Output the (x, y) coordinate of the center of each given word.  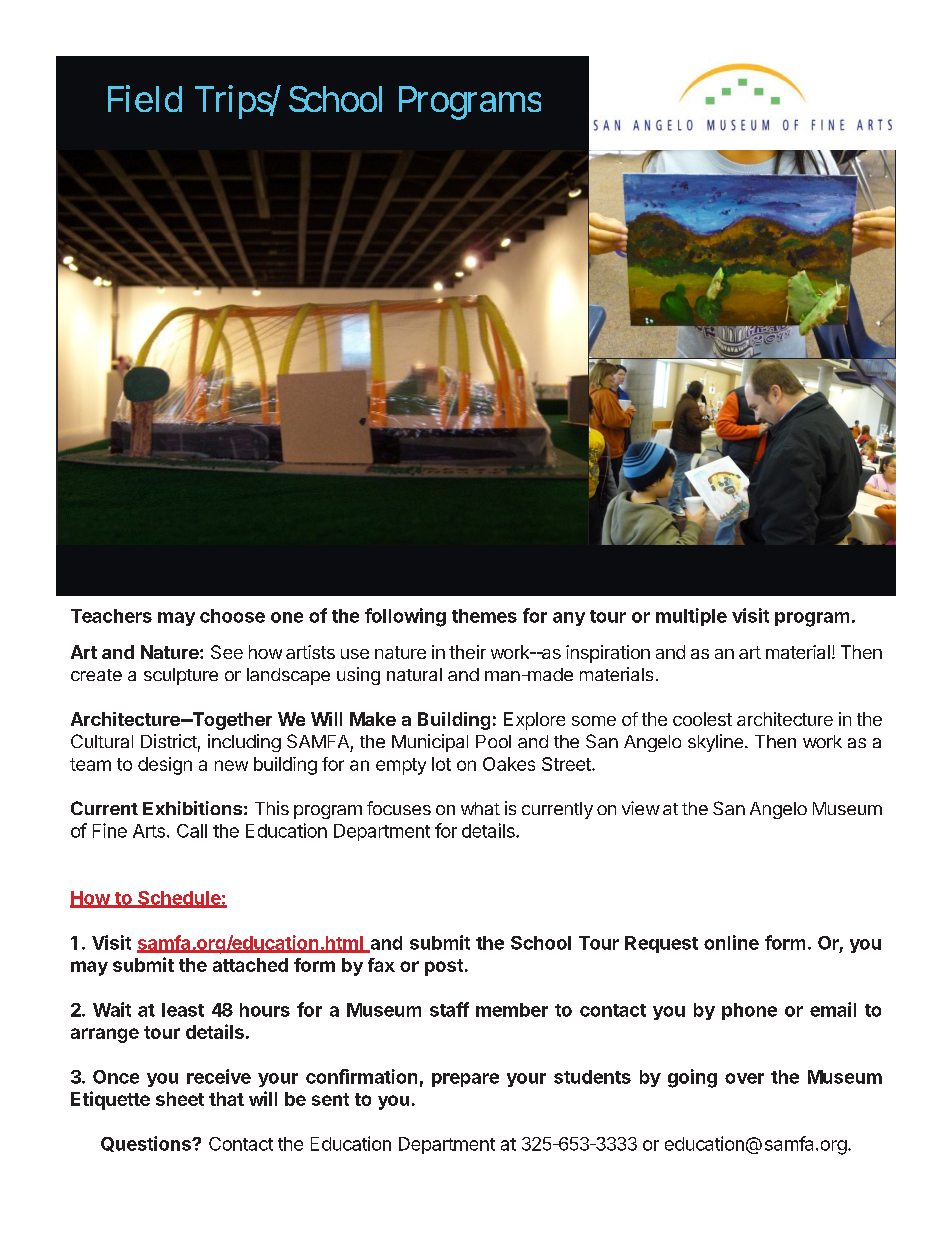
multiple (691, 617)
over (744, 1078)
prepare (465, 1080)
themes (484, 616)
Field (145, 98)
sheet (180, 1099)
